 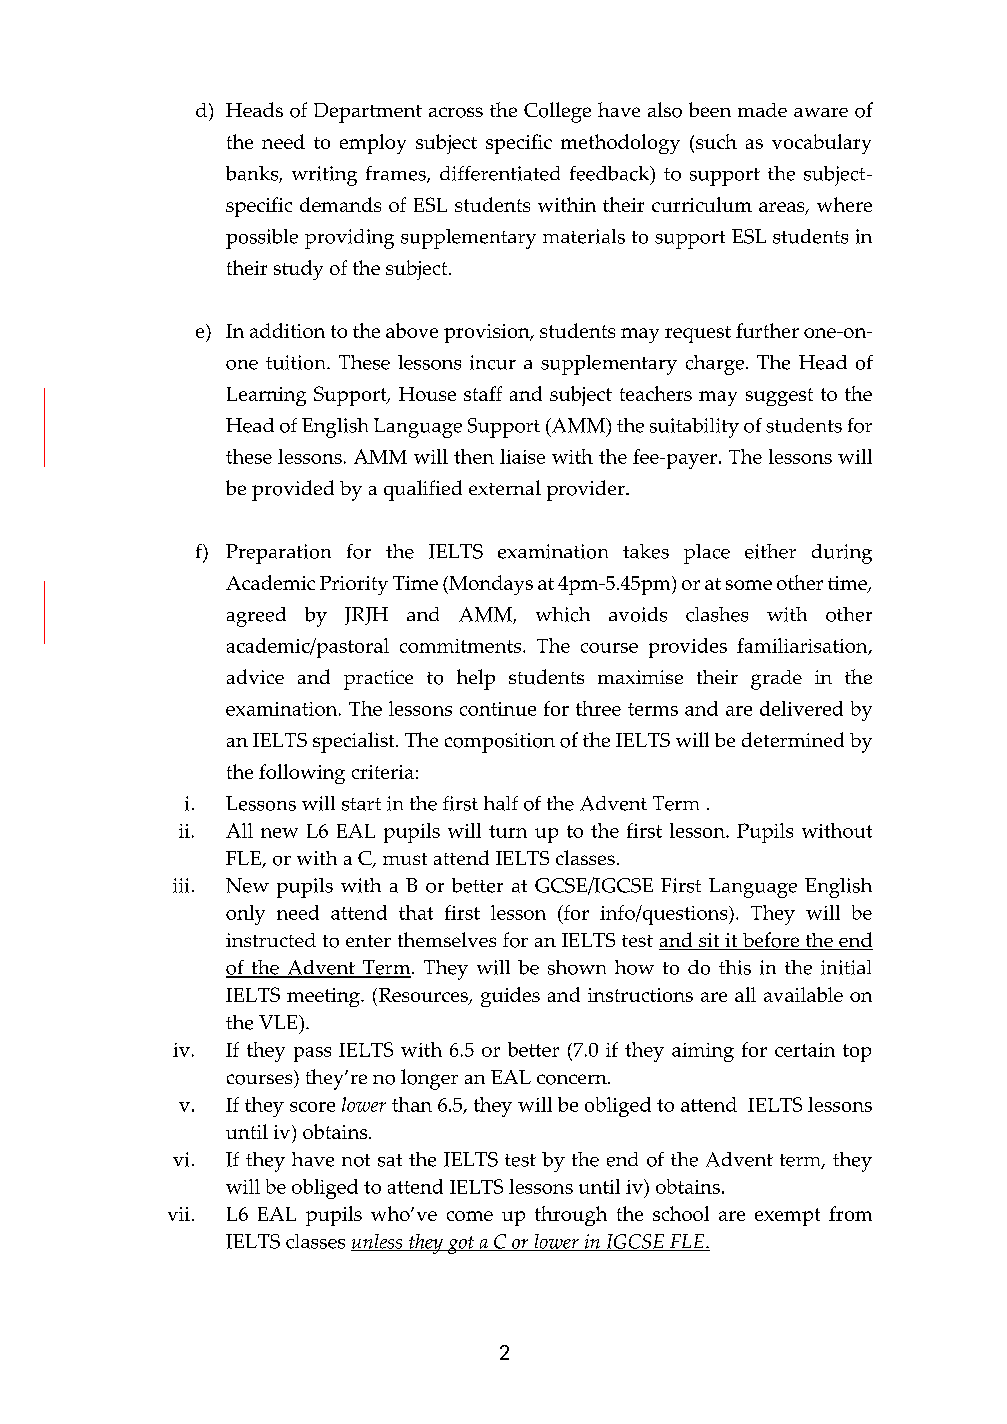 I want to click on Learning, so click(x=266, y=396).
